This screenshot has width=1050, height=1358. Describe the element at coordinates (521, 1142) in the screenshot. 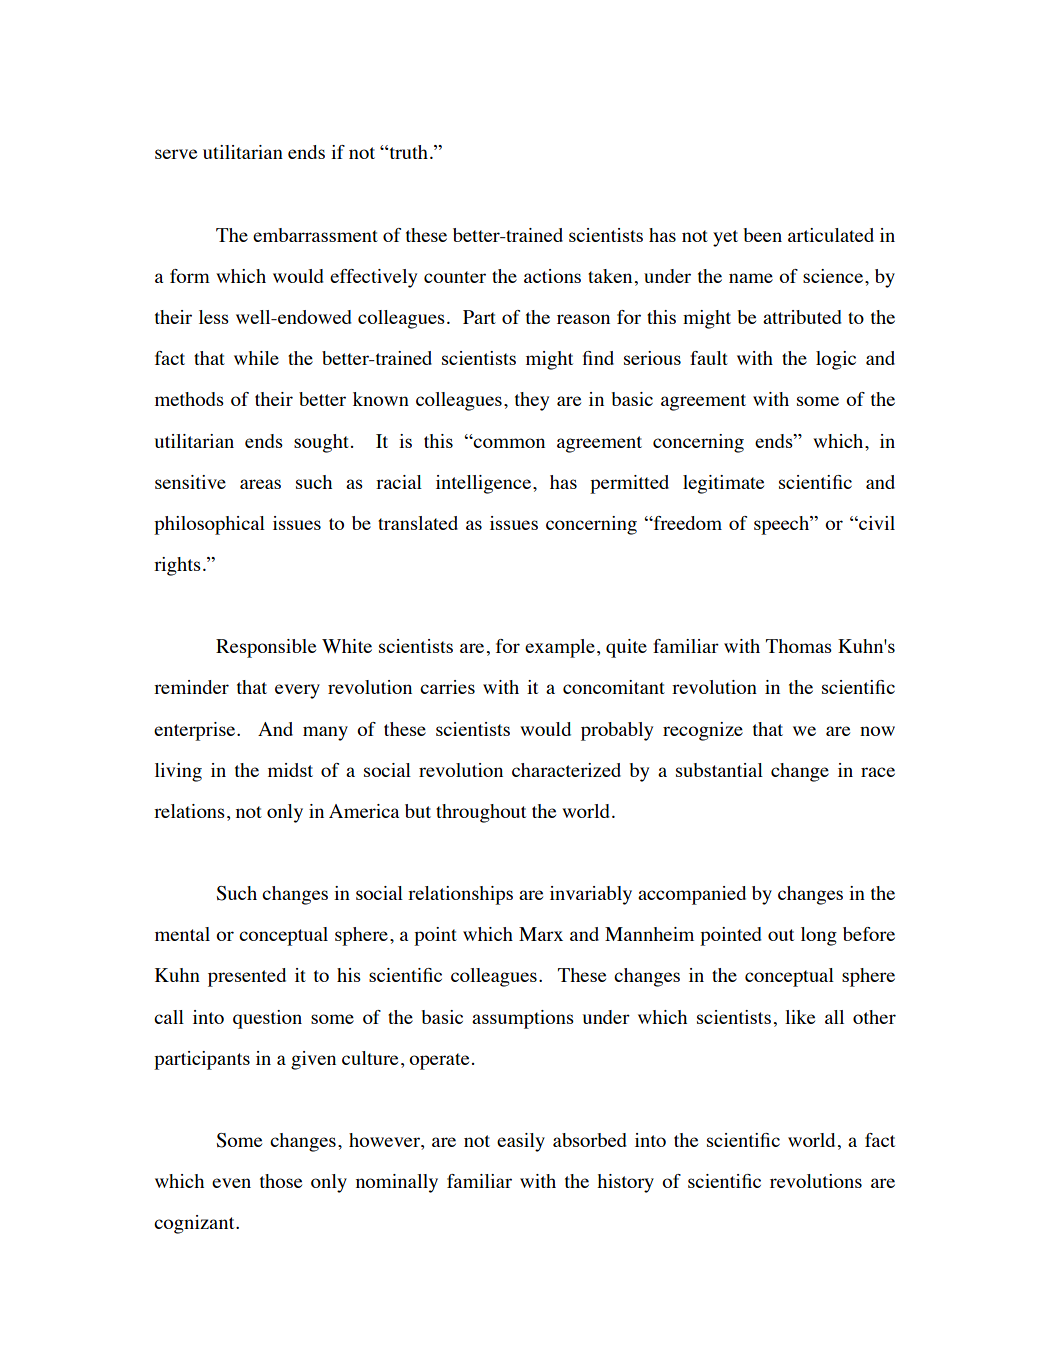

I see `easily` at that location.
